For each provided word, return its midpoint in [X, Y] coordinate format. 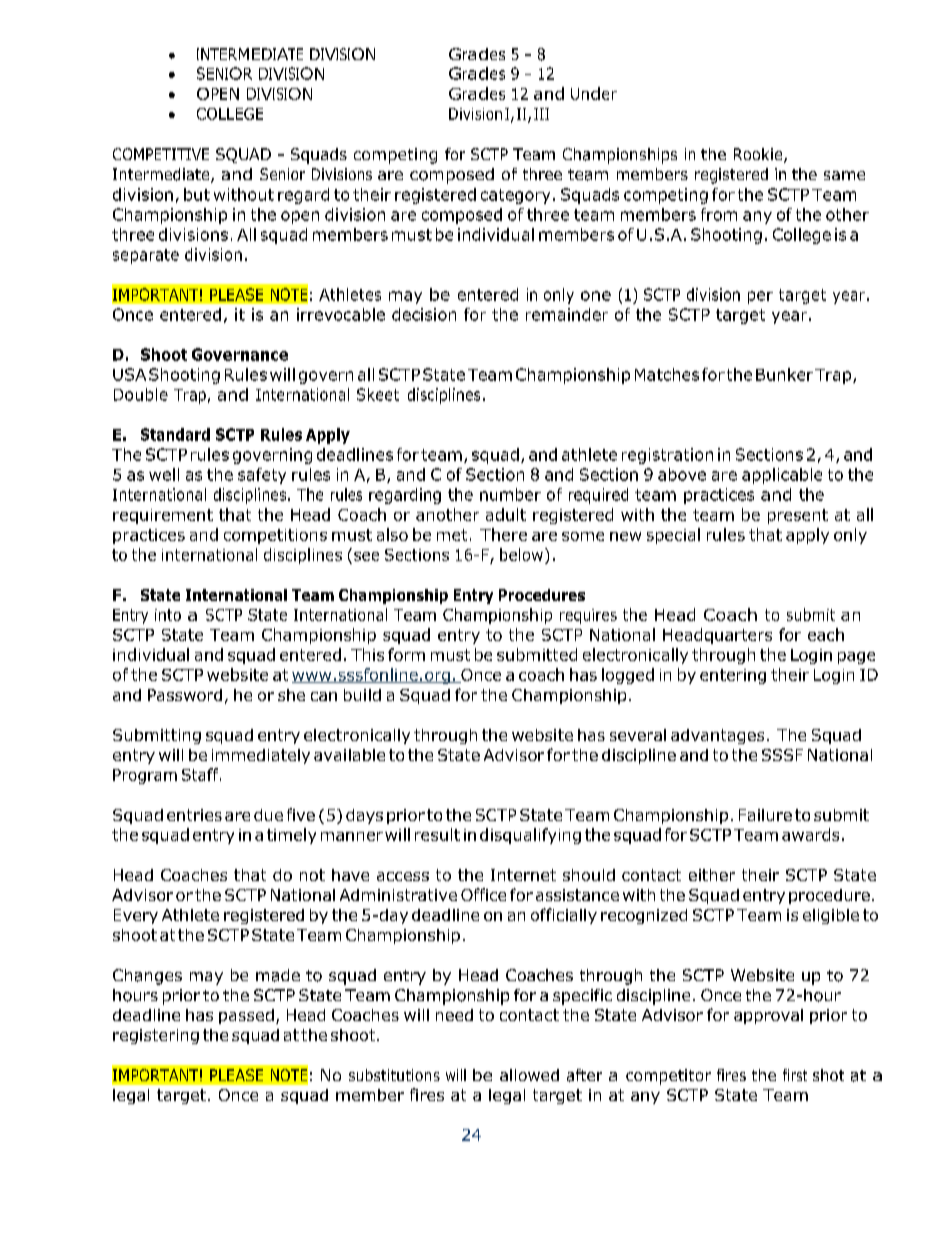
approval [768, 1016]
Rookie [759, 155]
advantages [717, 736]
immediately [261, 756]
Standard [175, 434]
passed [246, 1016]
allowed [529, 1075]
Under [594, 93]
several [638, 735]
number [510, 494]
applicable [782, 476]
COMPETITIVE [161, 154]
